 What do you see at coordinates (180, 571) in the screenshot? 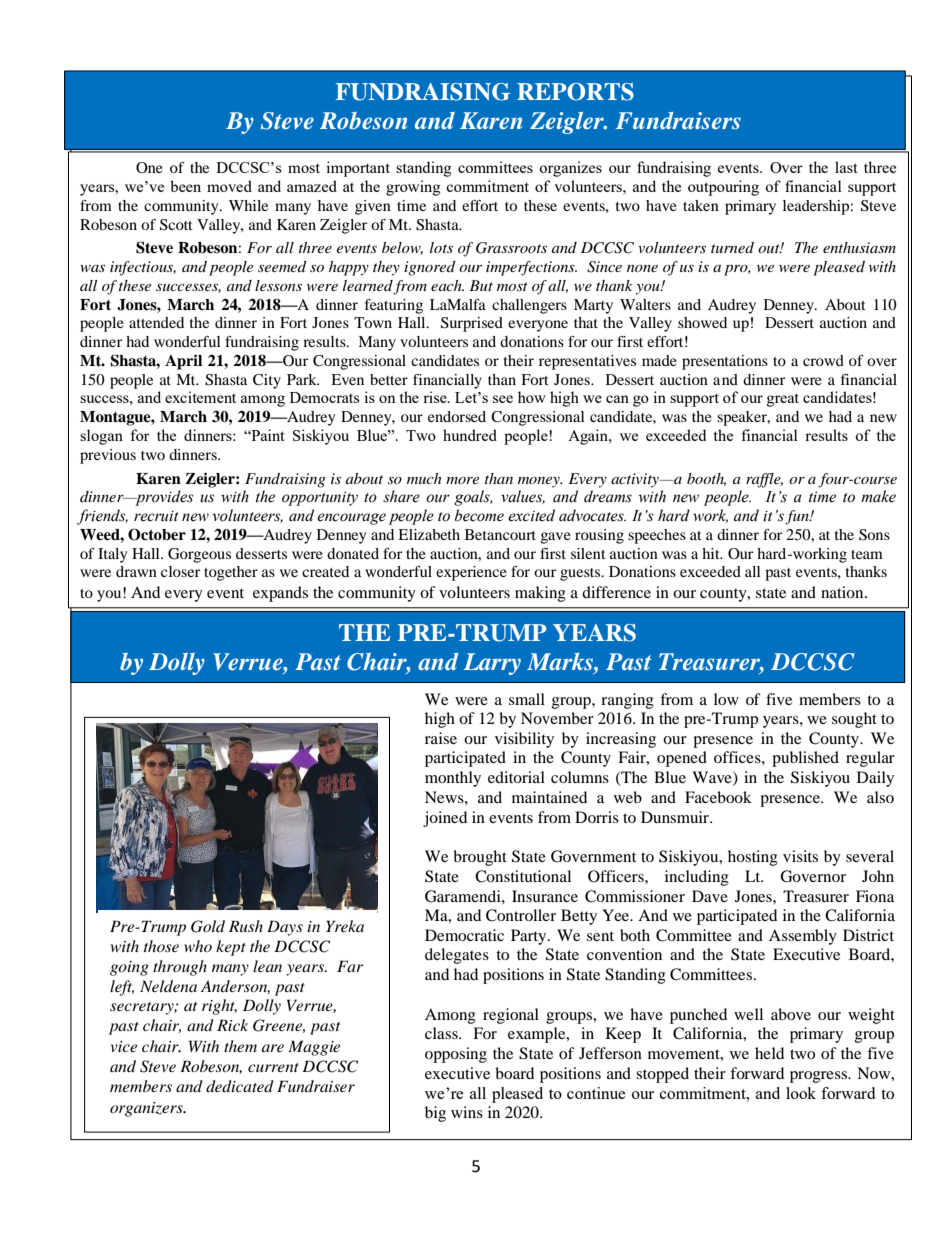
I see `closer` at bounding box center [180, 571].
